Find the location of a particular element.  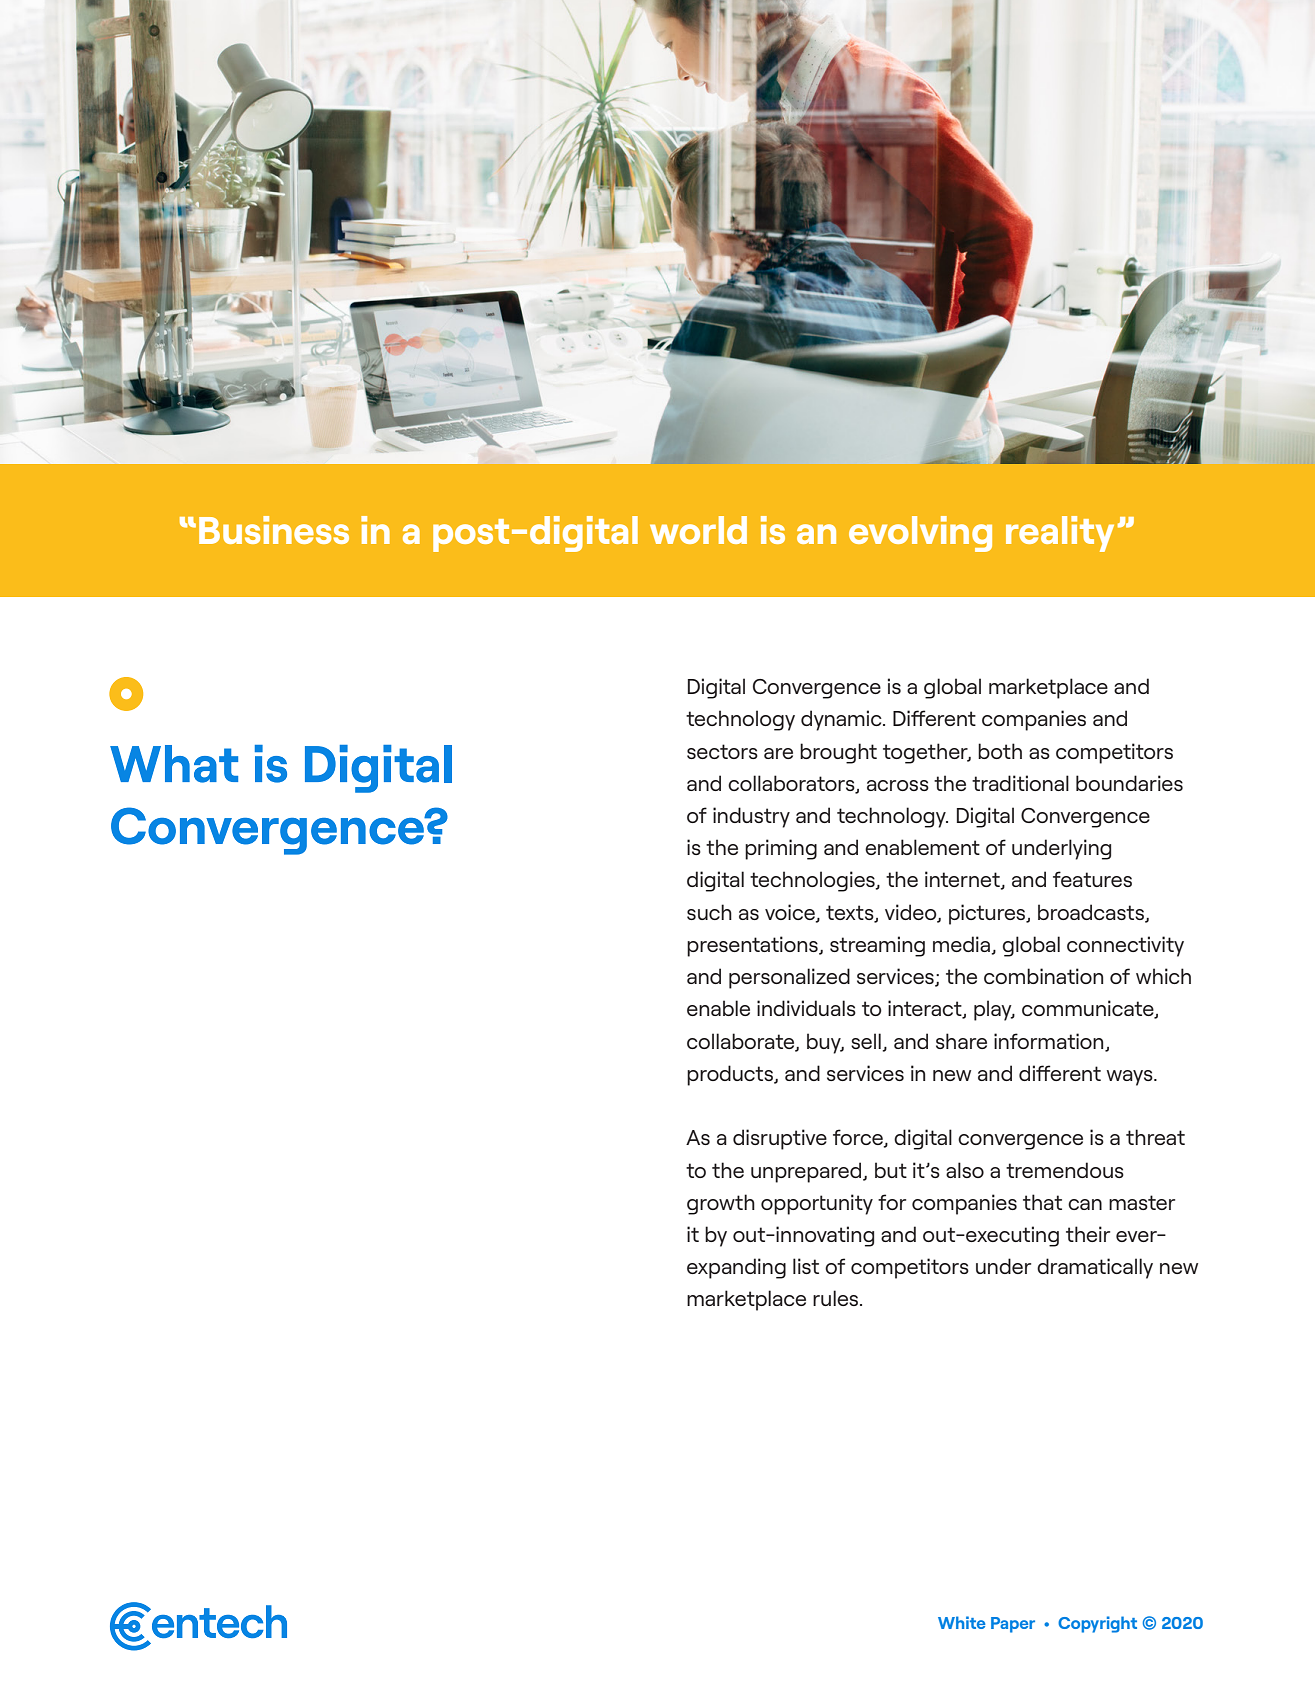

world is located at coordinates (698, 530).
